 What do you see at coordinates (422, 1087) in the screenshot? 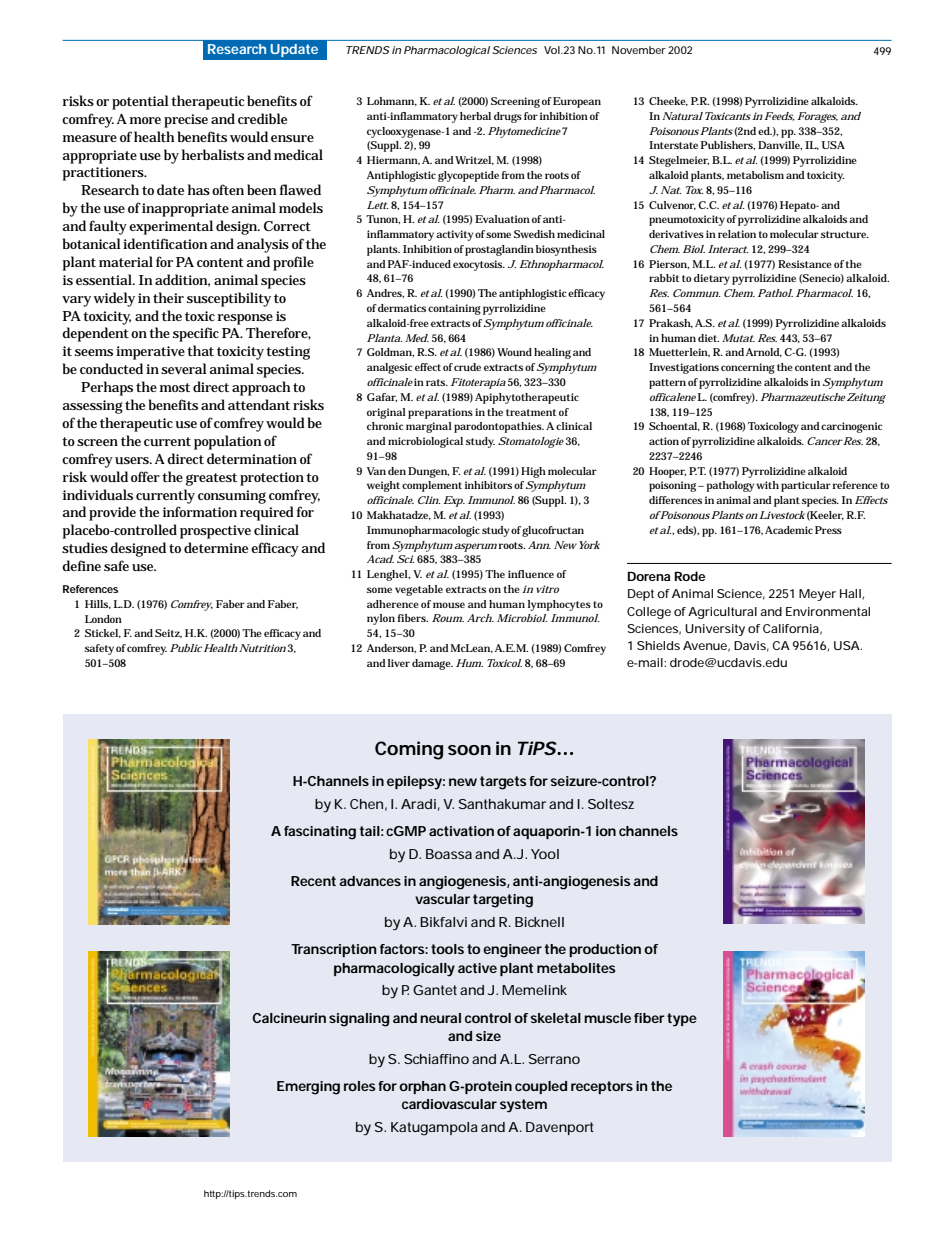
I see `orphan` at bounding box center [422, 1087].
